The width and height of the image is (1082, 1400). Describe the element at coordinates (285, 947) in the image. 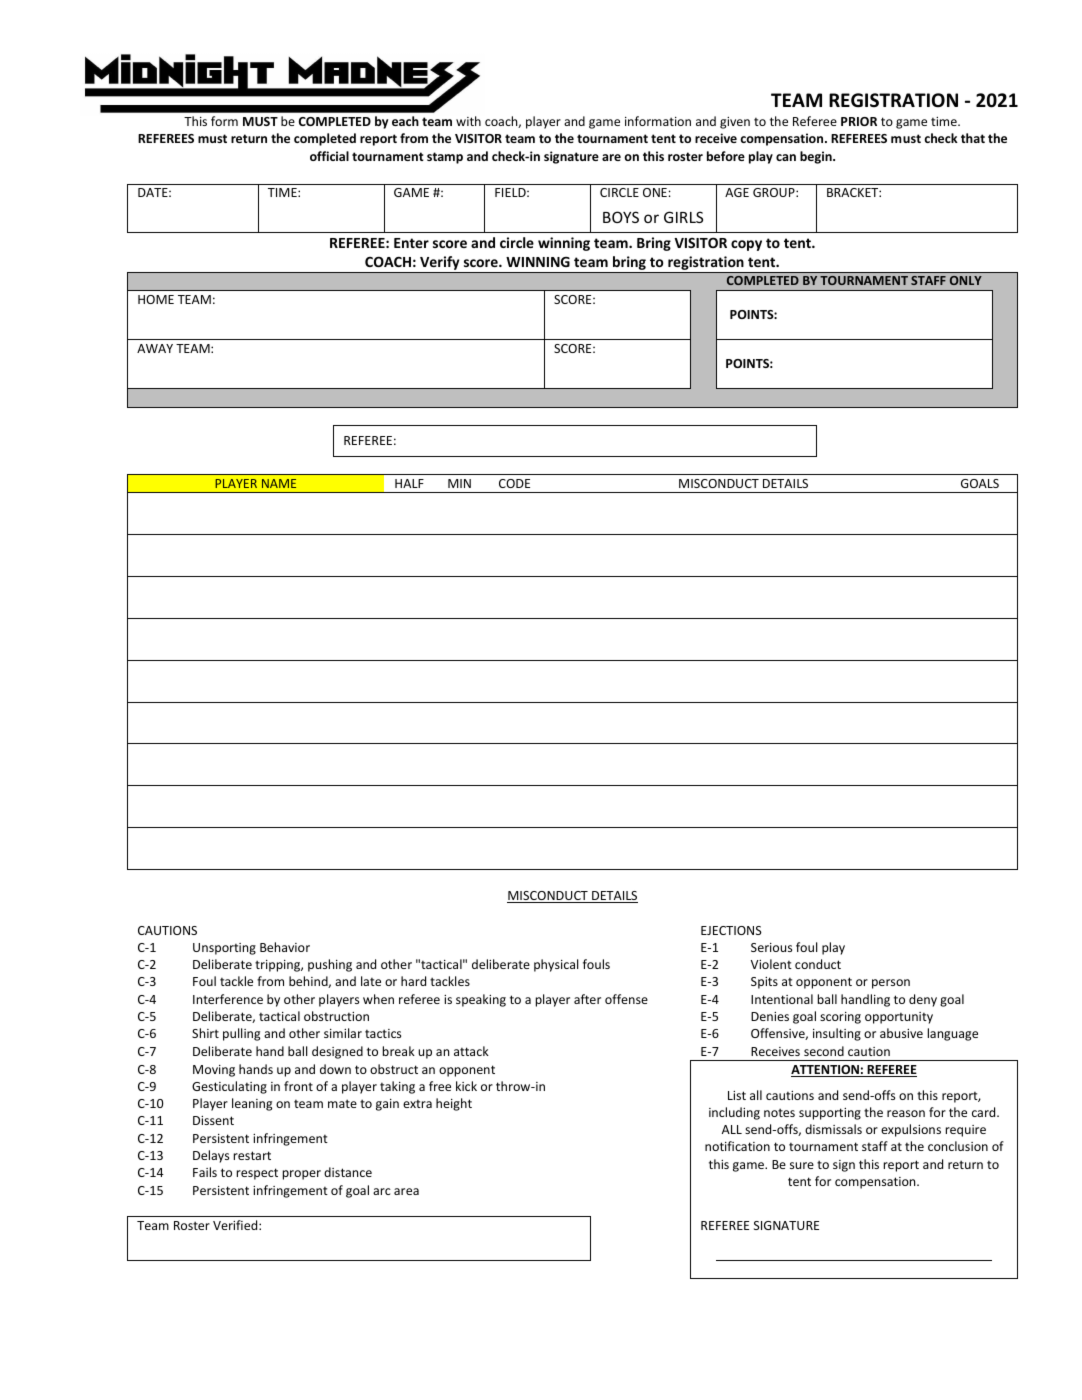

I see `Behavior` at that location.
